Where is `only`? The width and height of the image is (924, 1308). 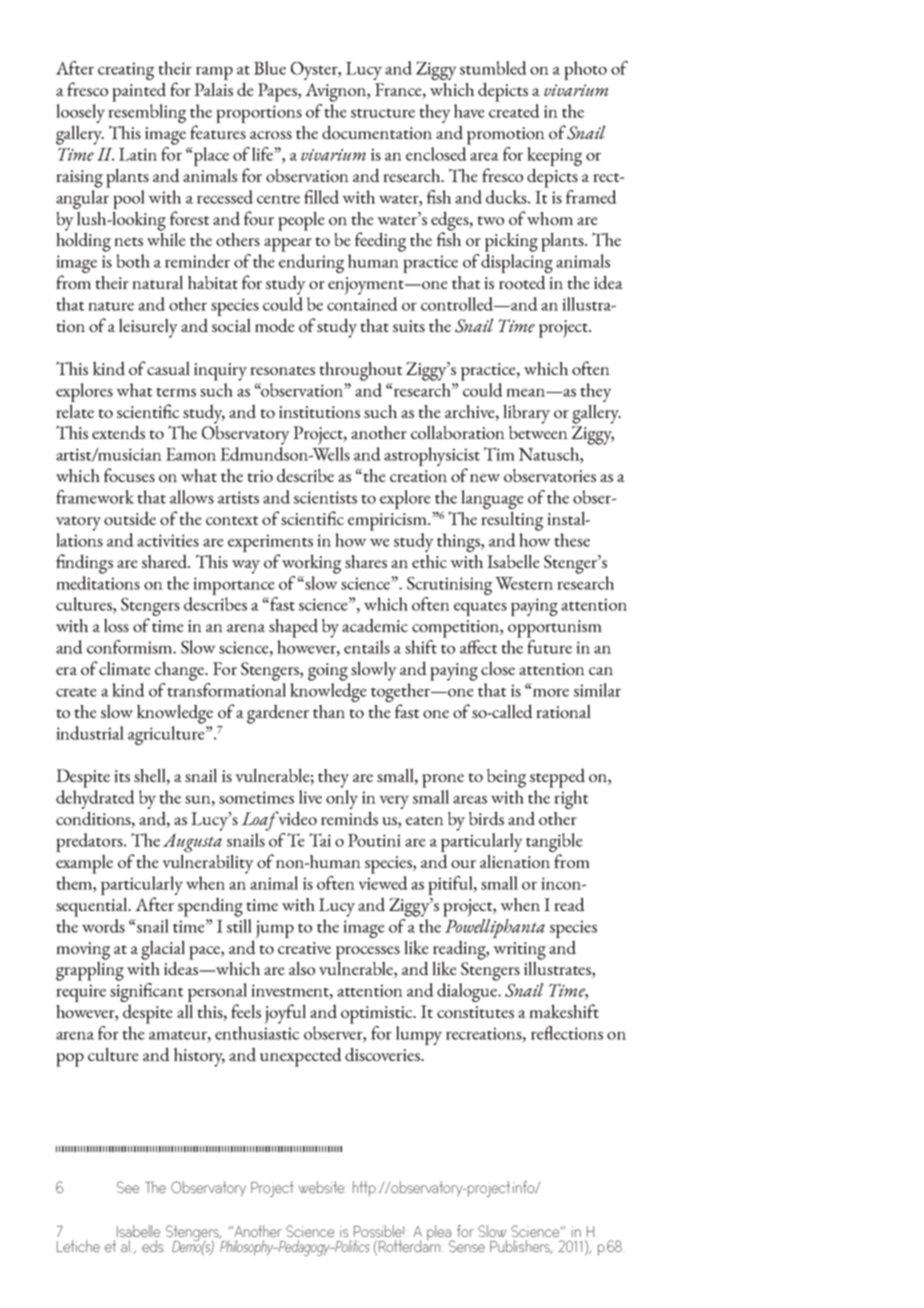 only is located at coordinates (342, 799).
